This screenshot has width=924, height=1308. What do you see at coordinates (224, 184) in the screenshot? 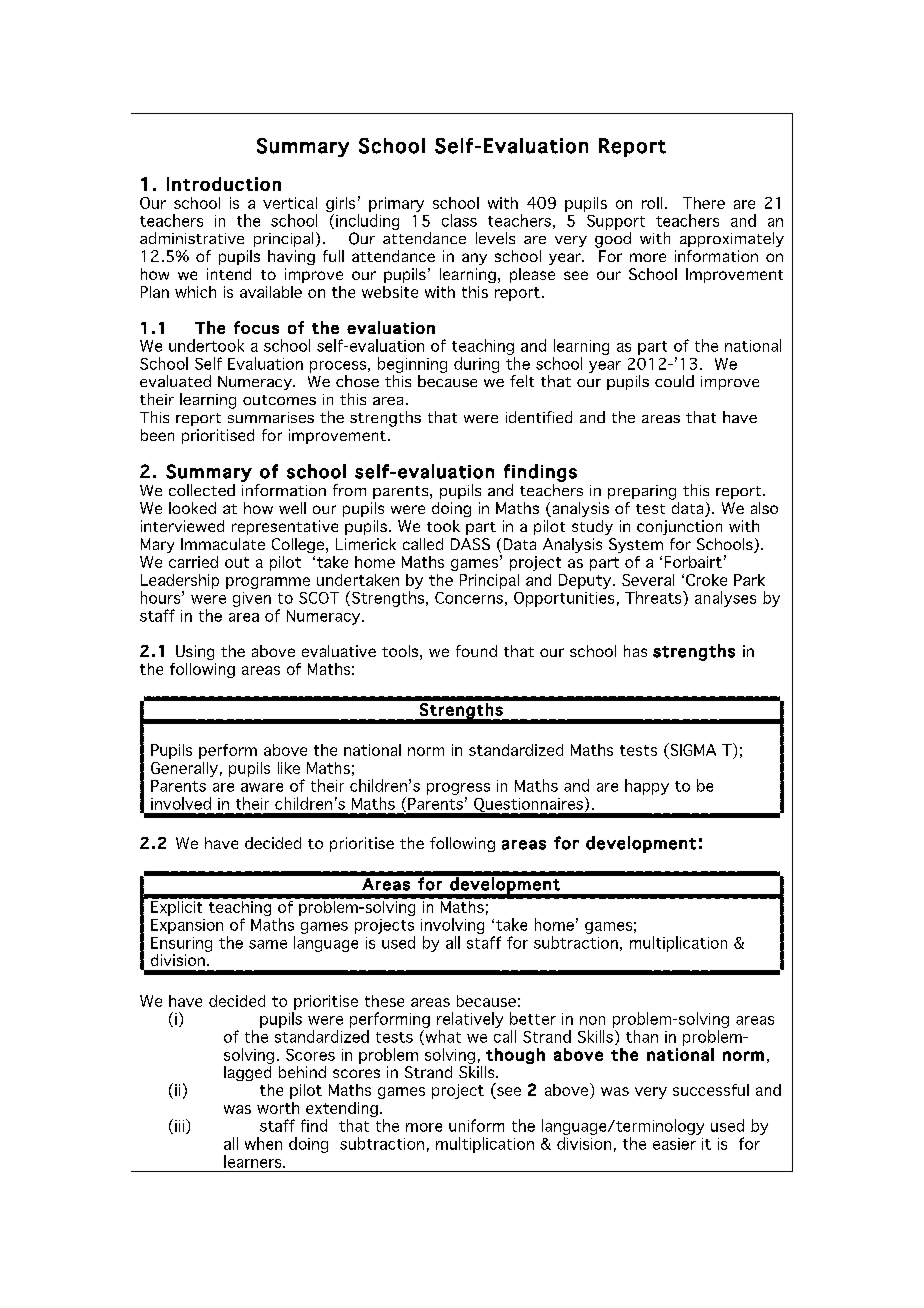
I see `Introduction` at bounding box center [224, 184].
